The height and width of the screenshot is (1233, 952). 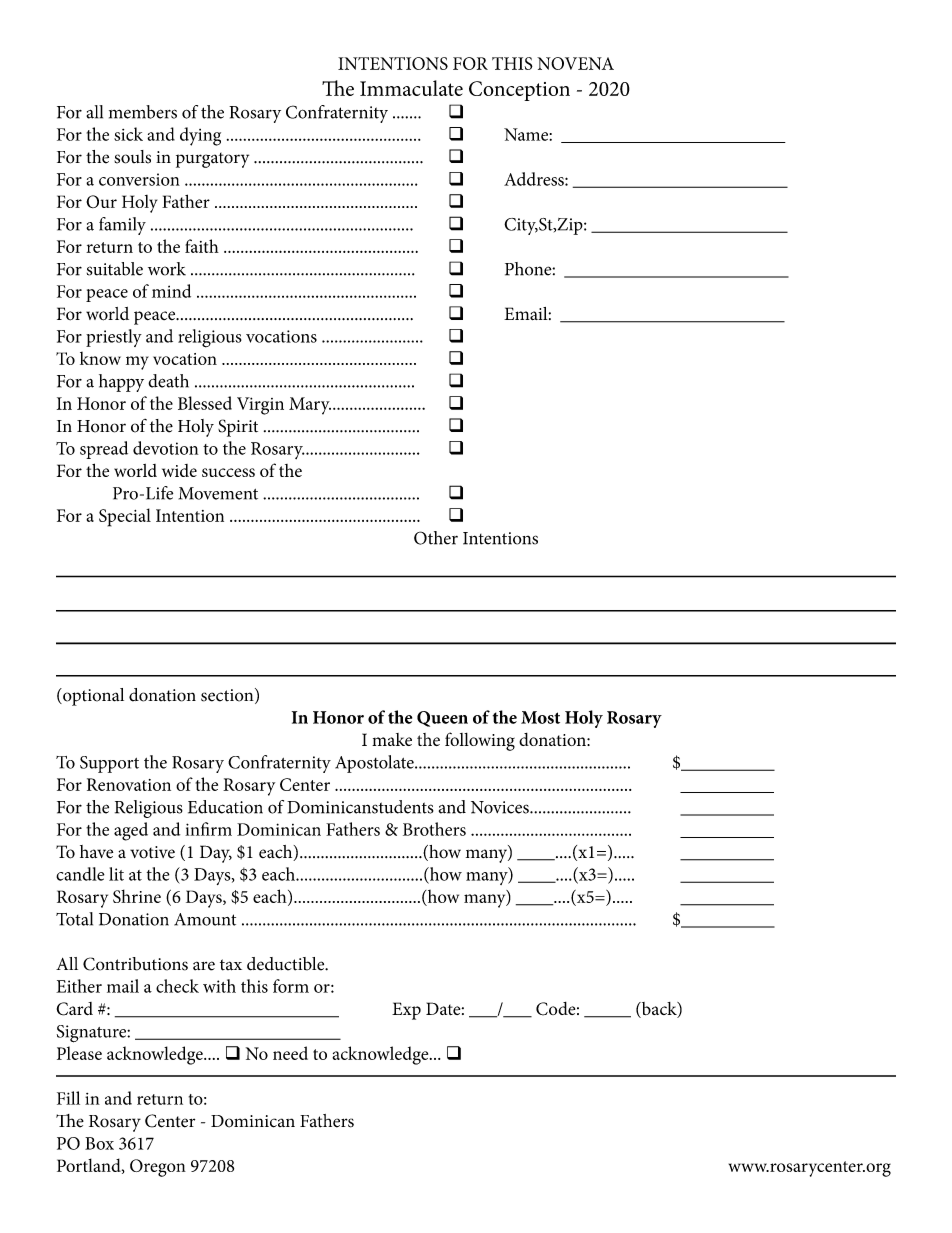 What do you see at coordinates (212, 160) in the screenshot?
I see `purgatory` at bounding box center [212, 160].
